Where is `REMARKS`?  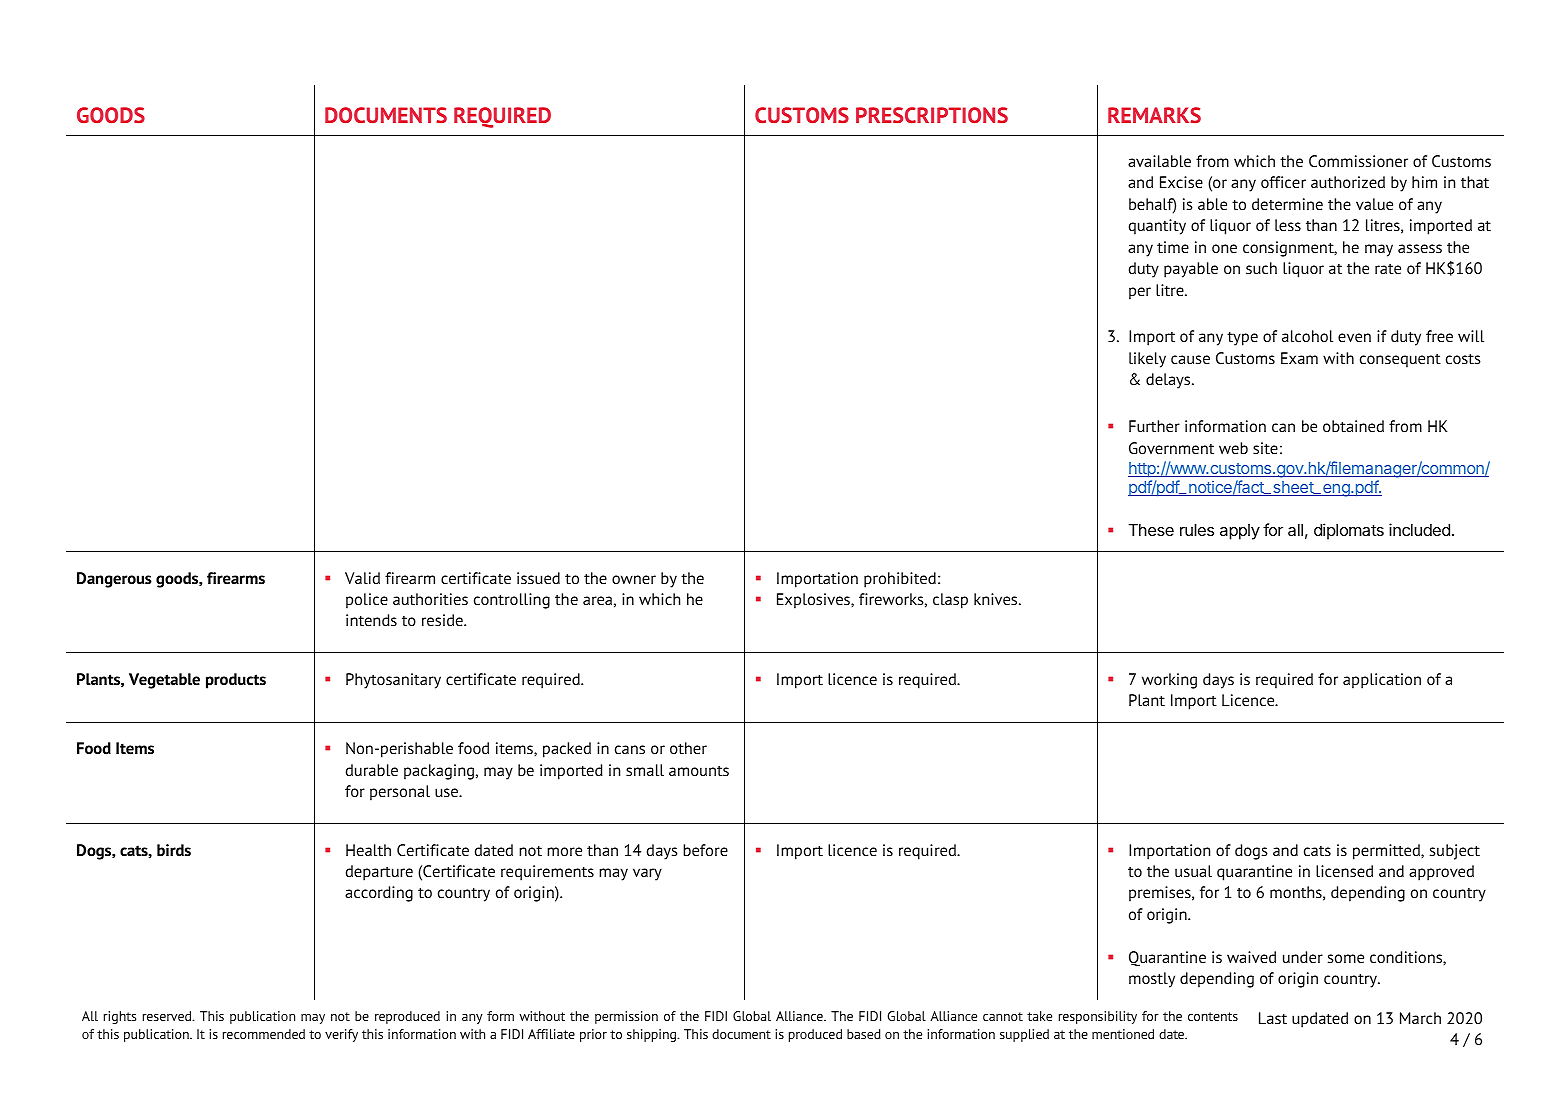
REMARKS is located at coordinates (1154, 115).
